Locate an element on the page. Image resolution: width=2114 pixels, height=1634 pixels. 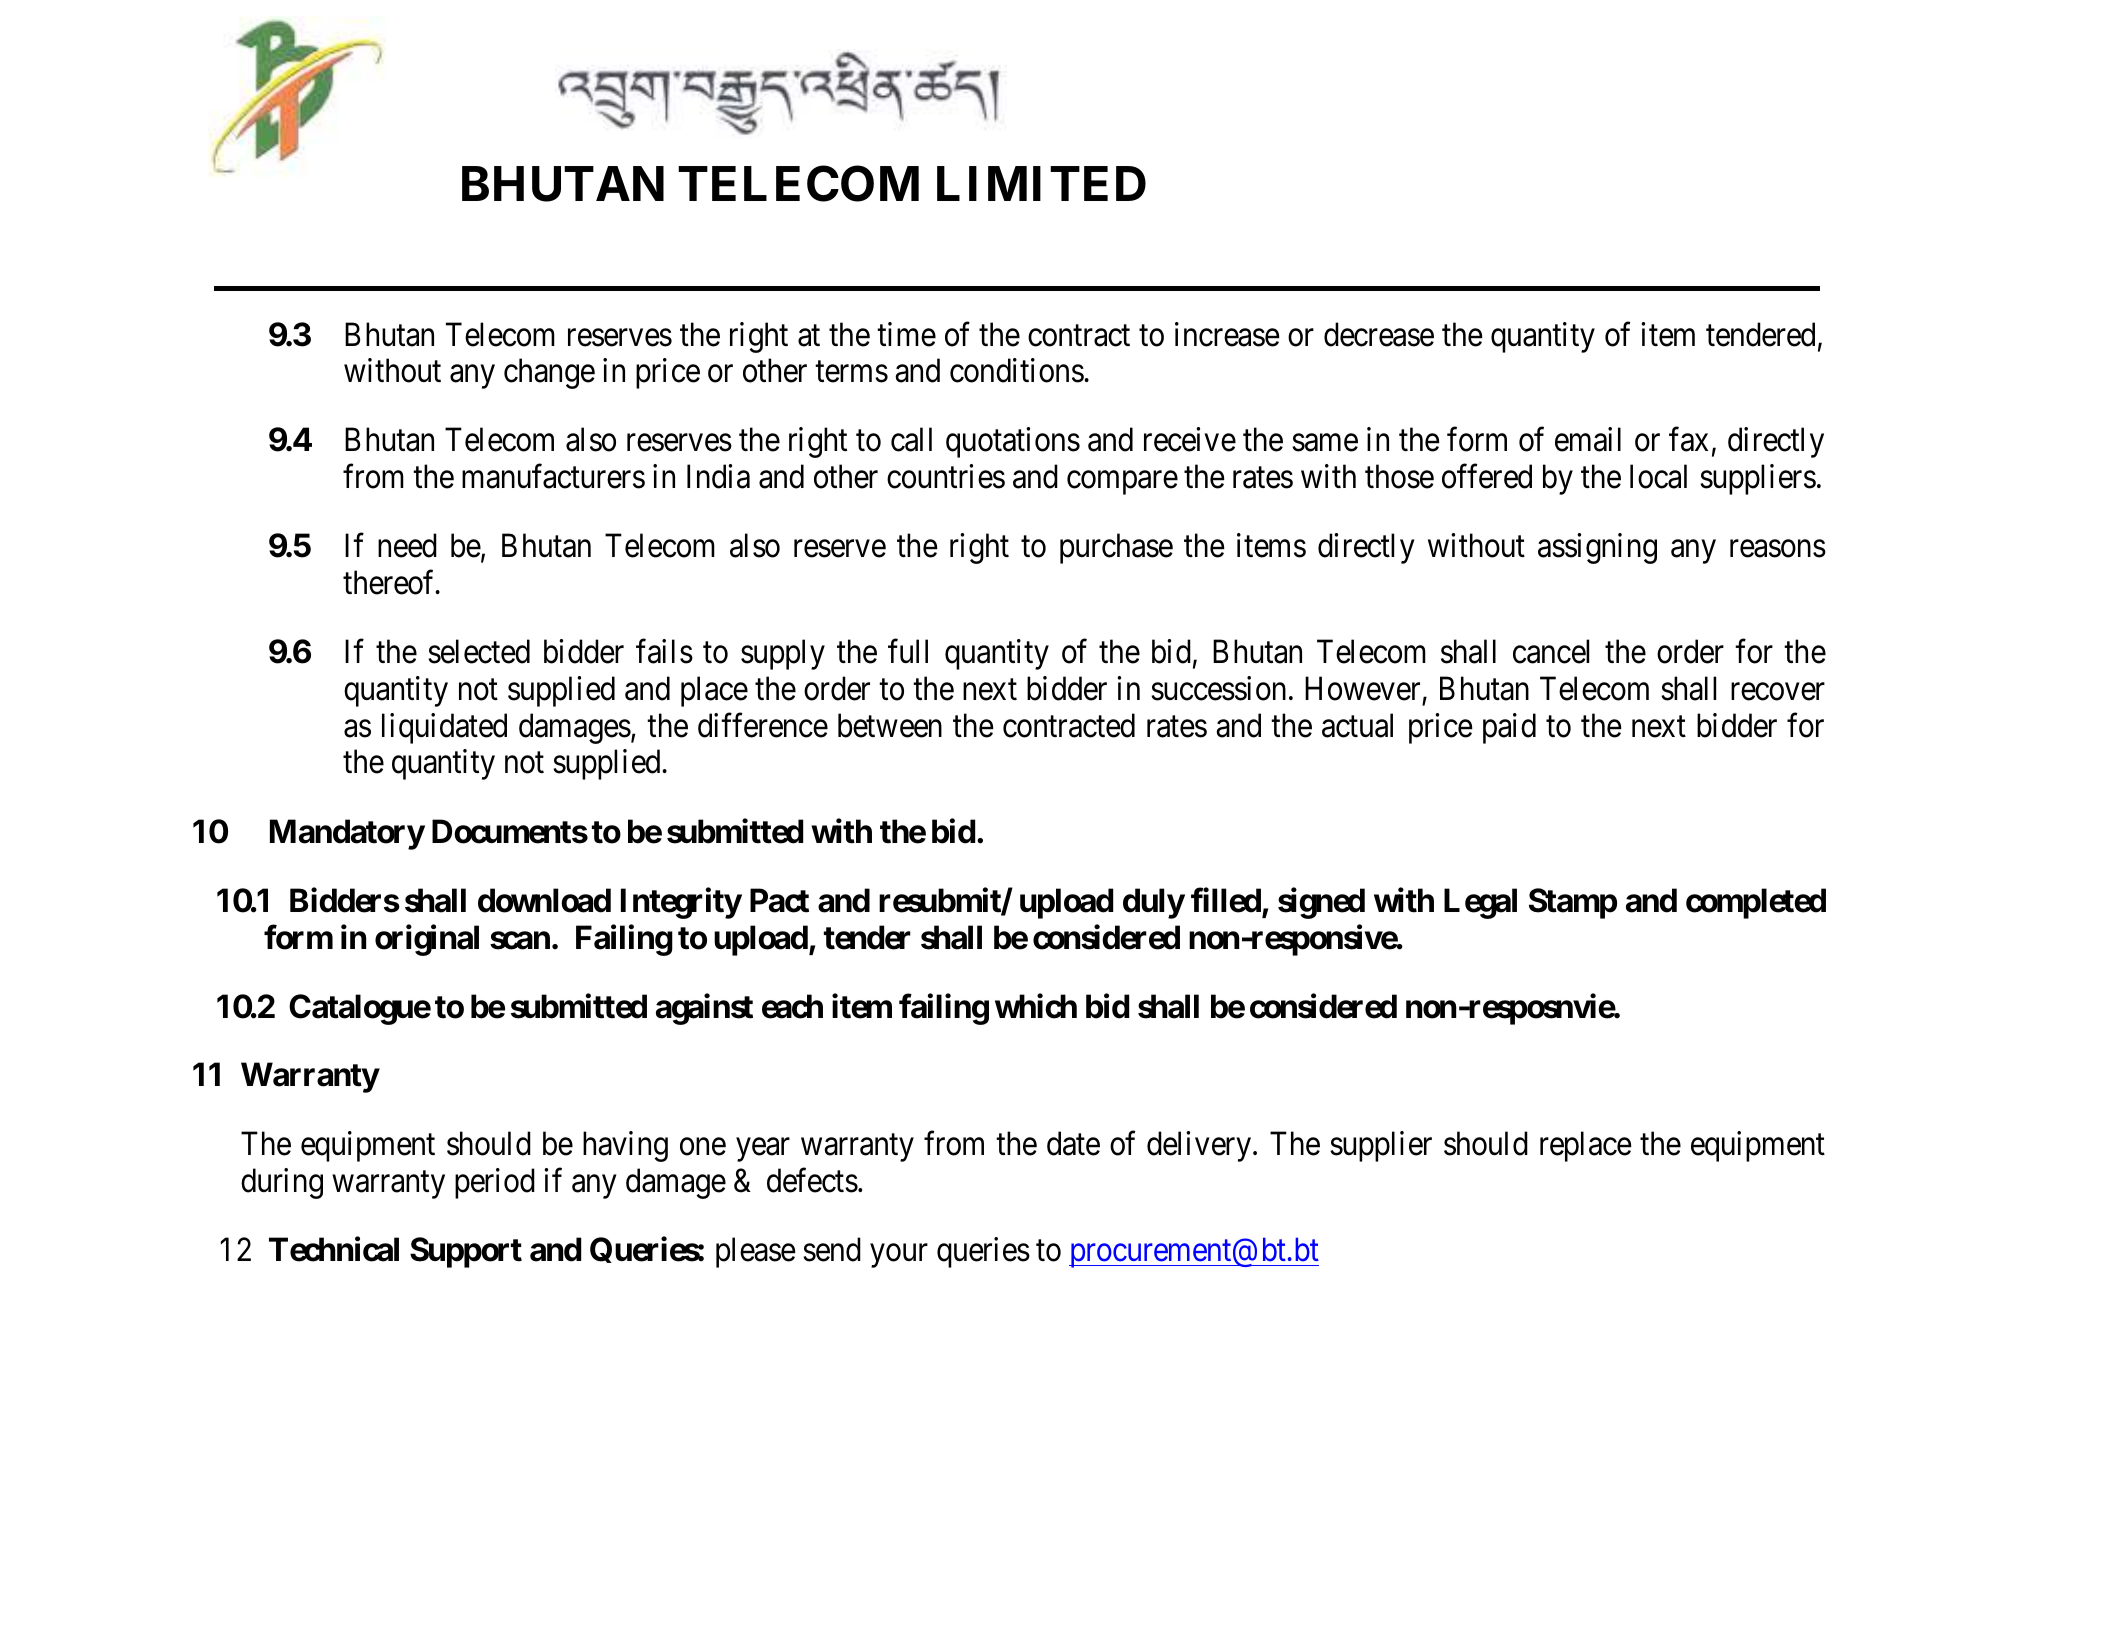
decrease is located at coordinates (1379, 334).
